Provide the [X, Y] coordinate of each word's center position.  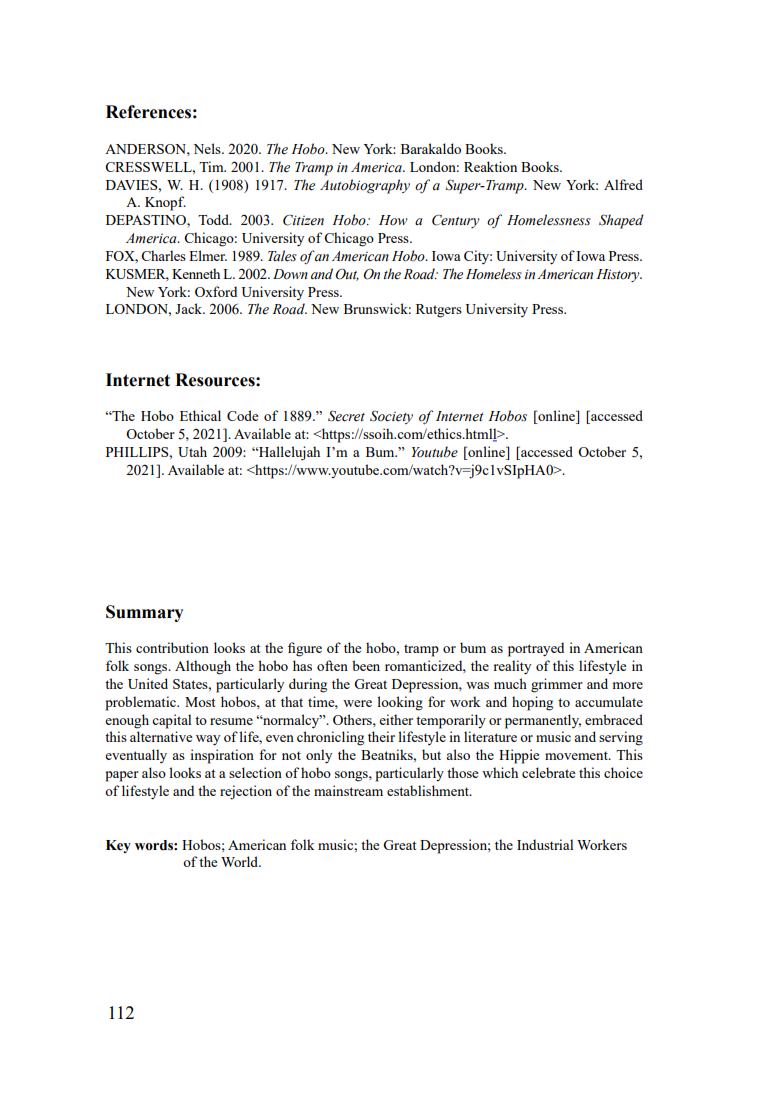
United [148, 683]
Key [118, 846]
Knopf [165, 203]
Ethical [200, 415]
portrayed [536, 649]
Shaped [621, 221]
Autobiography [365, 186]
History [619, 275]
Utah [192, 451]
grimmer [557, 685]
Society [391, 417]
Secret [346, 416]
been [366, 665]
